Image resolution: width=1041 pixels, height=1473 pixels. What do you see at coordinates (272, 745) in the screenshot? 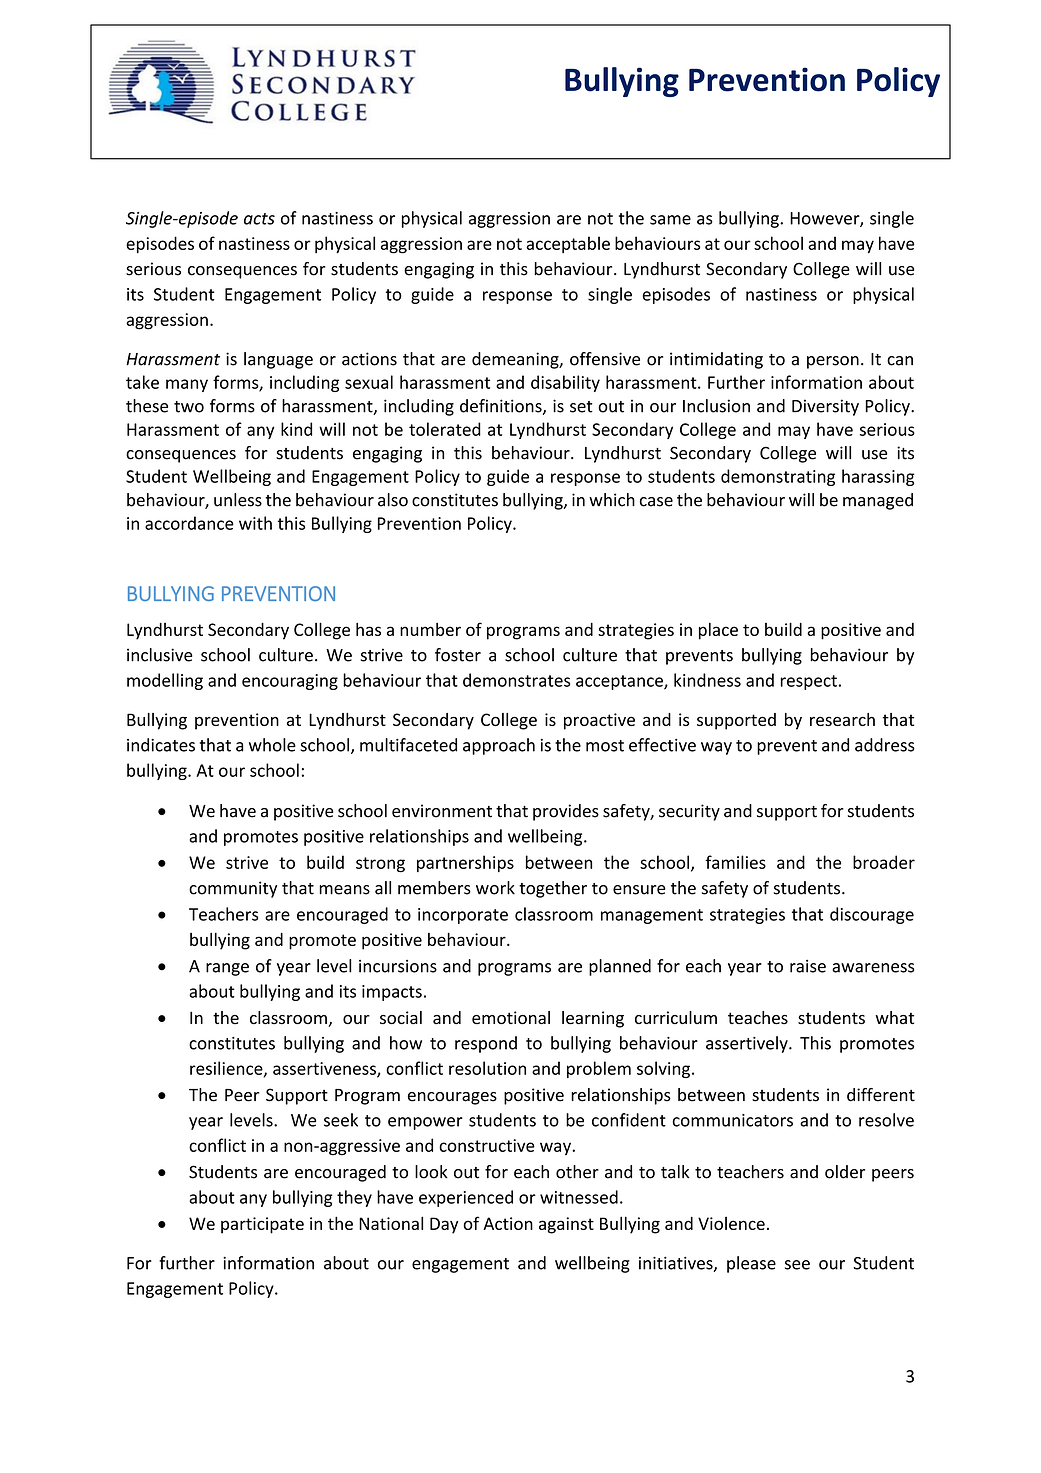
I see `whole` at bounding box center [272, 745].
